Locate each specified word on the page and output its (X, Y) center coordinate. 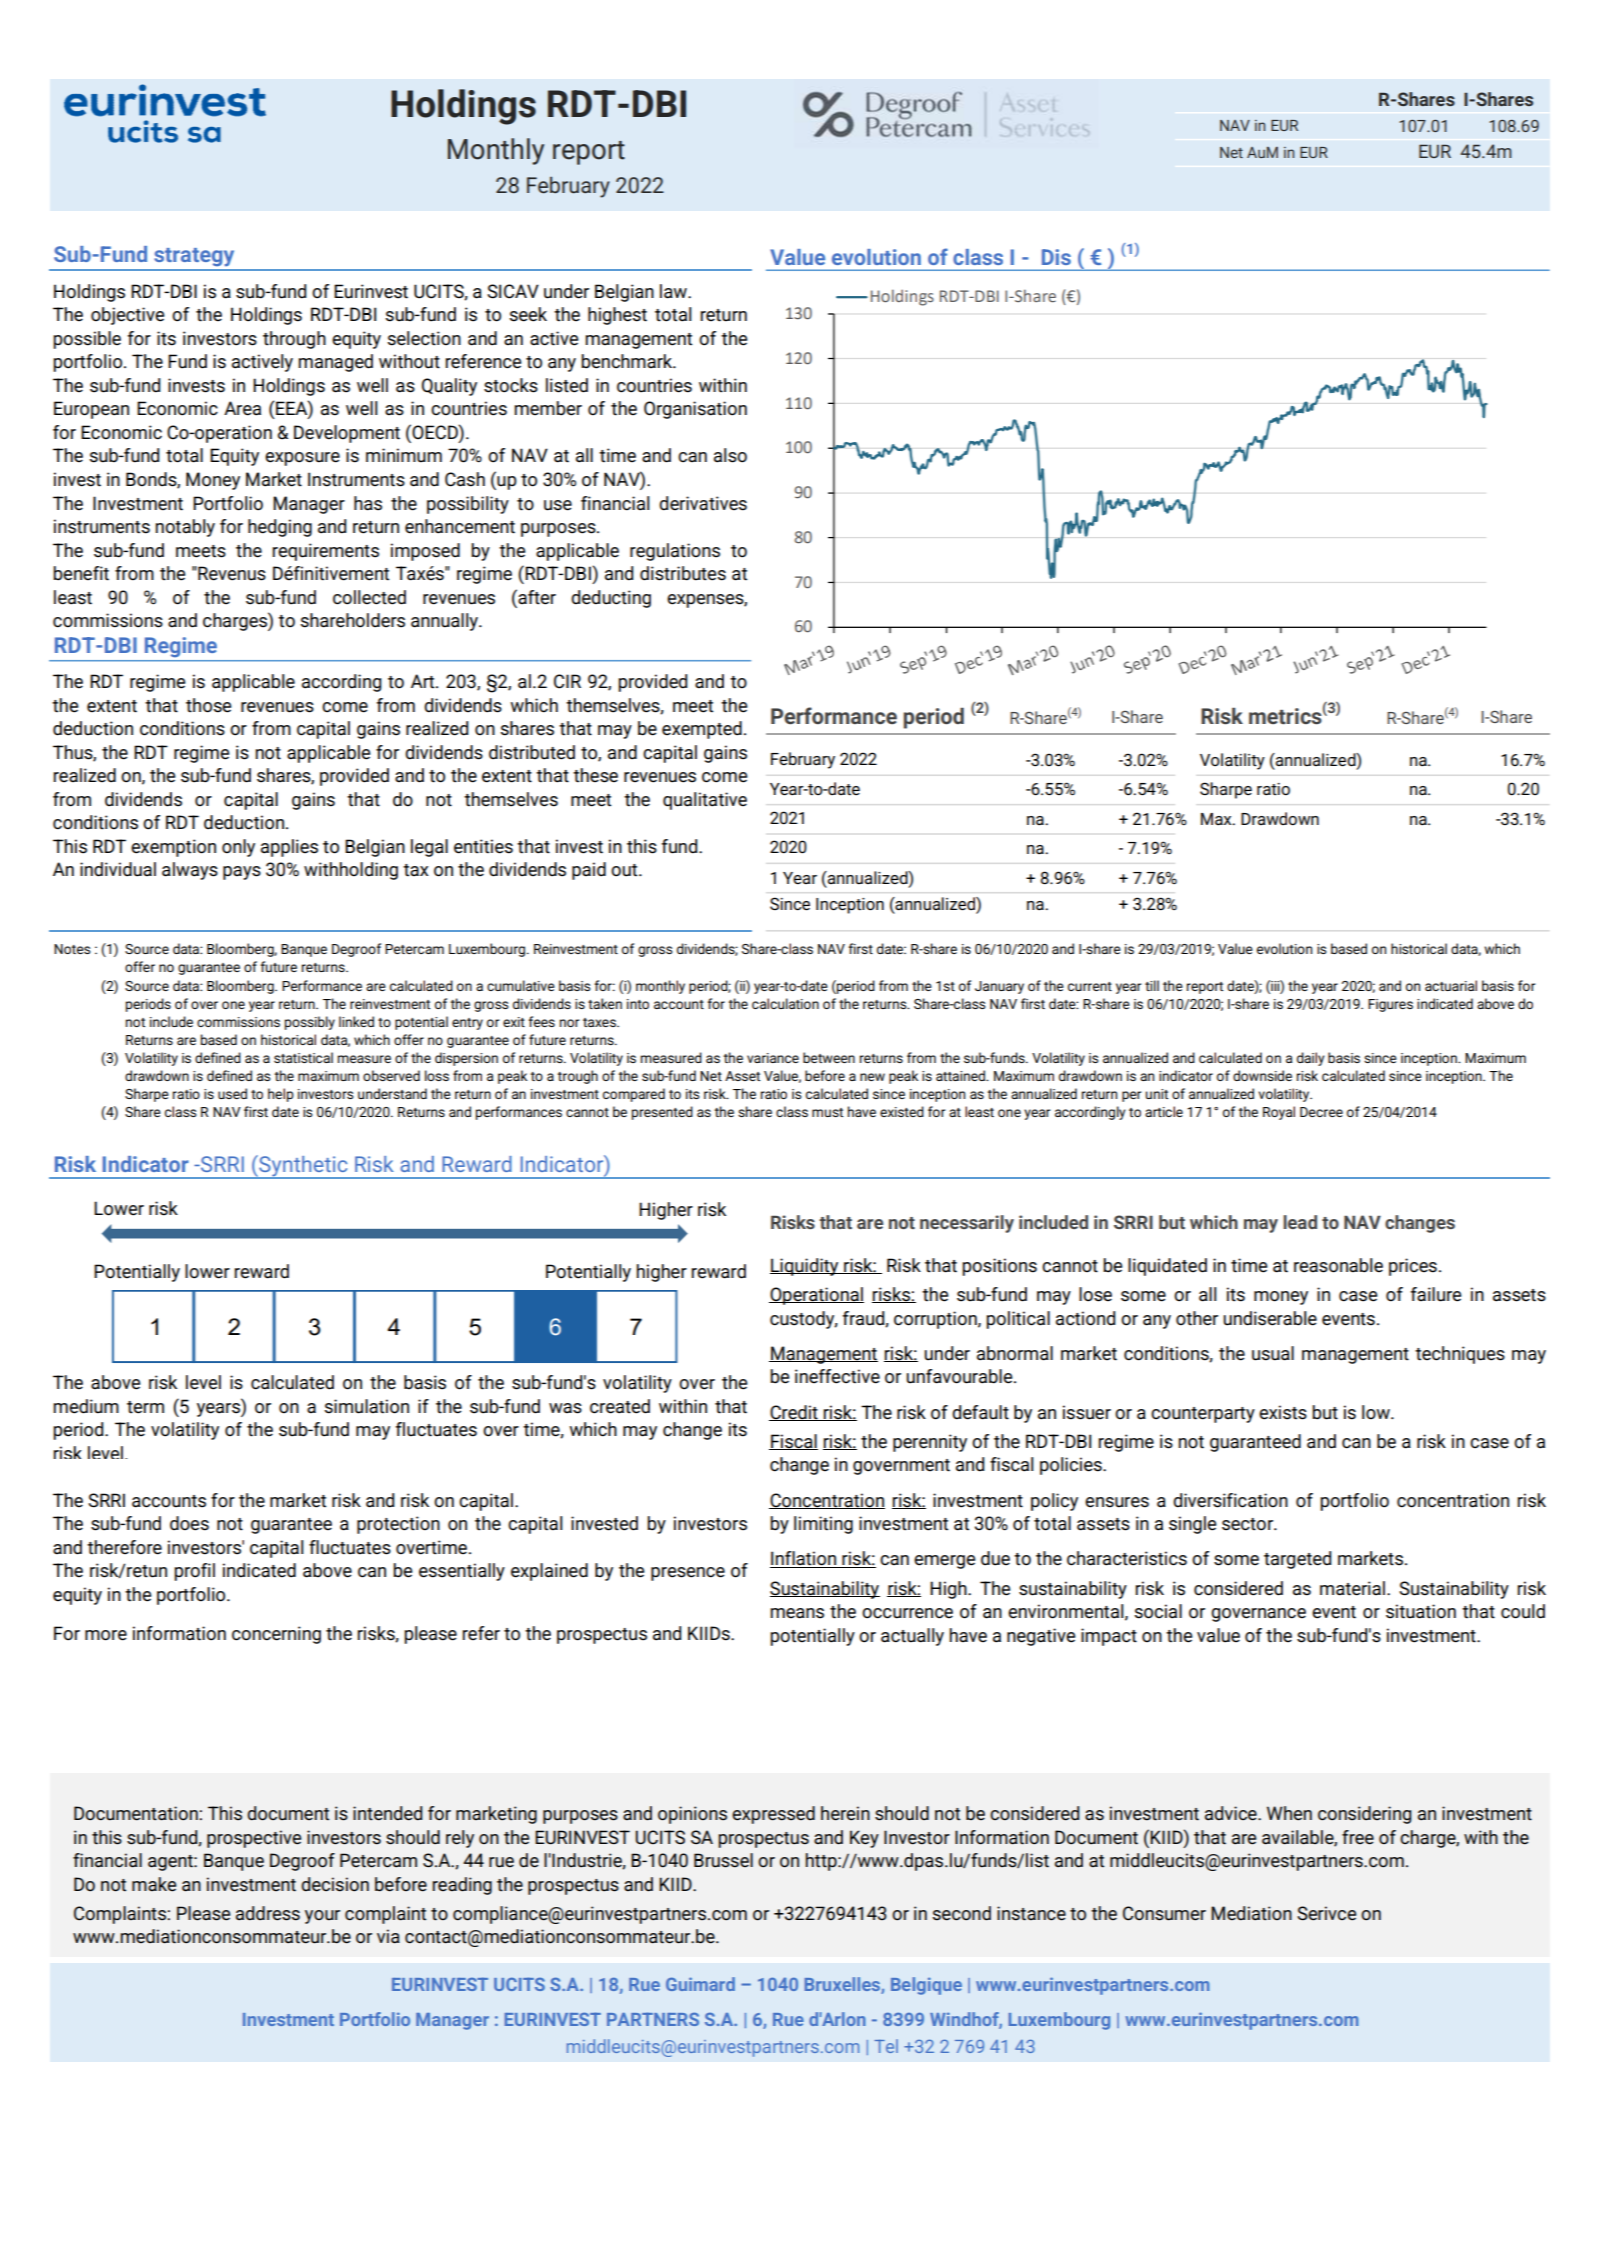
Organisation (695, 410)
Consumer (1164, 1913)
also (730, 455)
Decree (1321, 1112)
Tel (886, 2046)
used (232, 1093)
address (268, 1913)
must (827, 1112)
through (294, 340)
